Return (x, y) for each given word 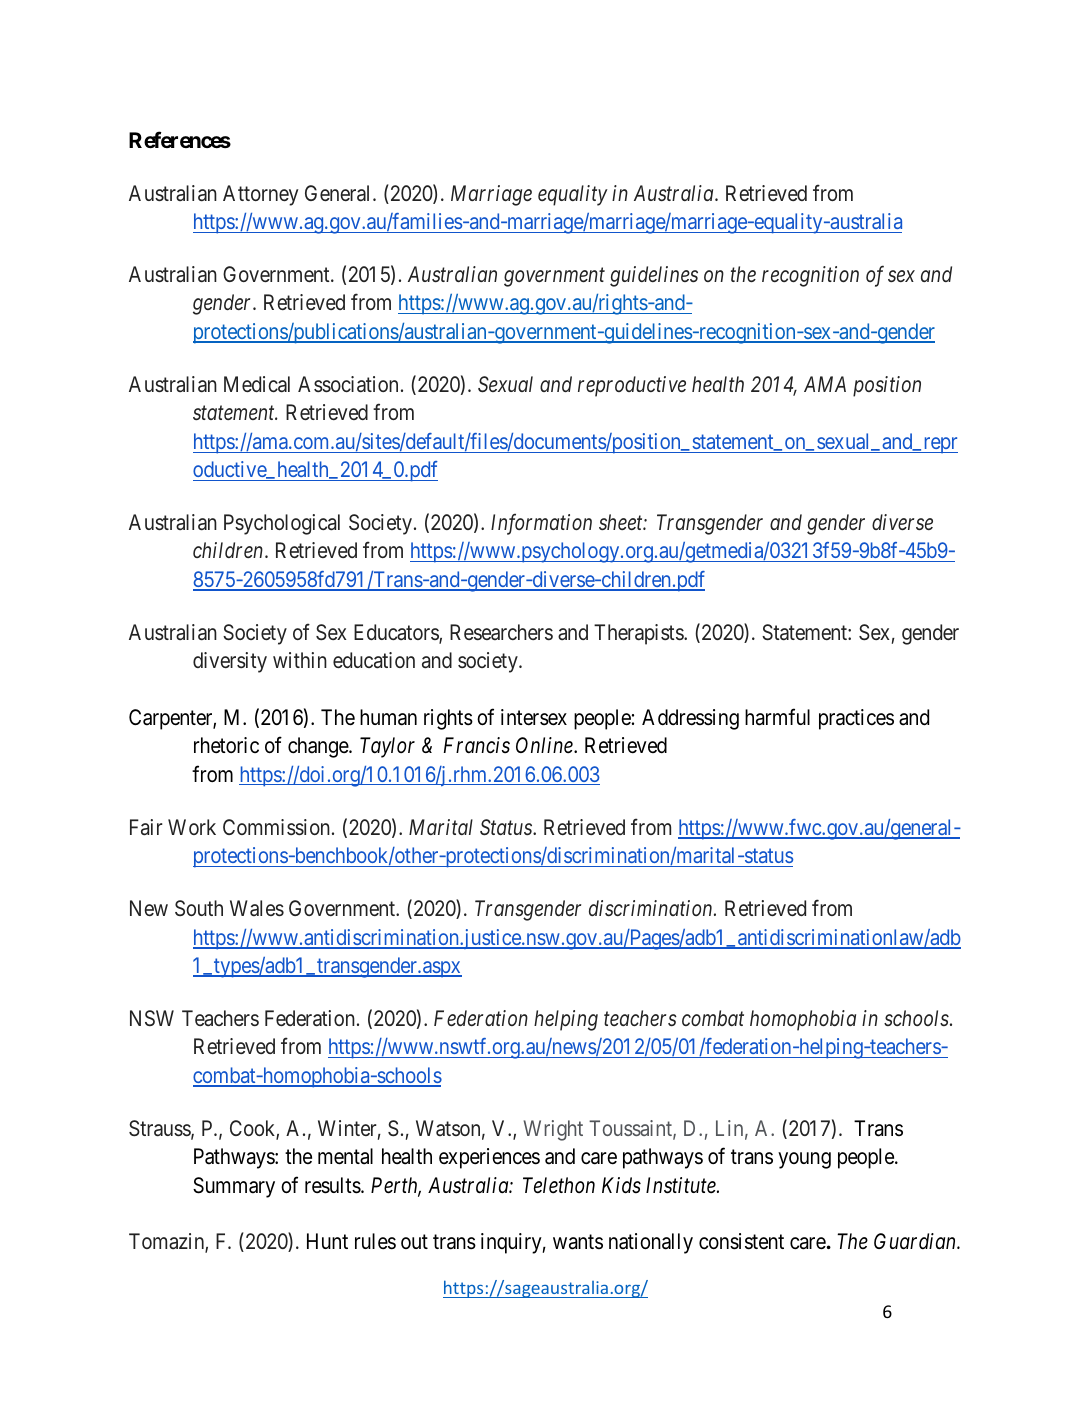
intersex (534, 717)
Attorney (261, 195)
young (805, 1161)
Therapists (639, 634)
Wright (553, 1130)
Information (541, 524)
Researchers (501, 632)
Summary (234, 1187)
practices (856, 719)
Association (348, 384)
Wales (257, 908)
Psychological (282, 524)
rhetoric (226, 745)
